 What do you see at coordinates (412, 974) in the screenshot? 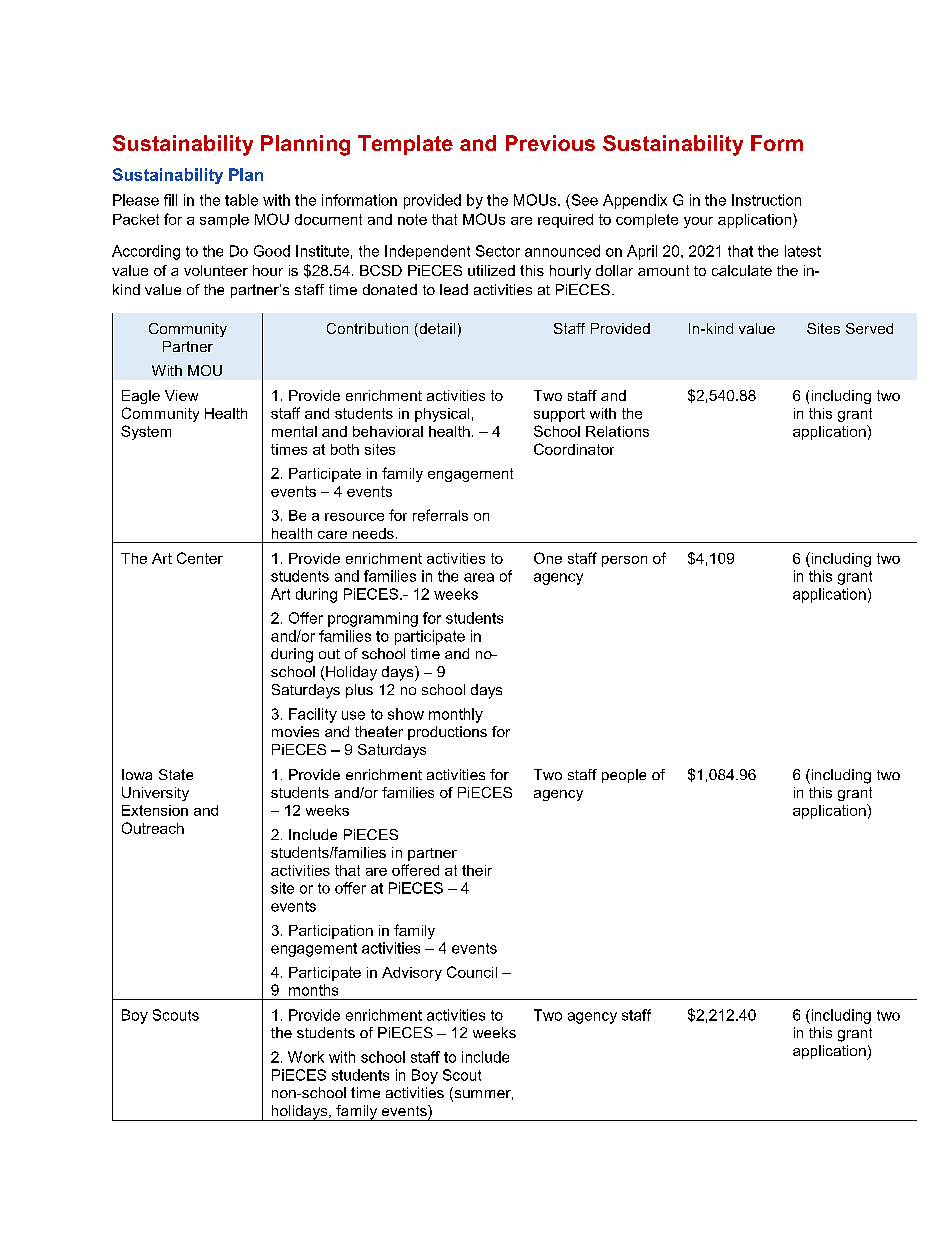
I see `Advisory` at bounding box center [412, 974].
